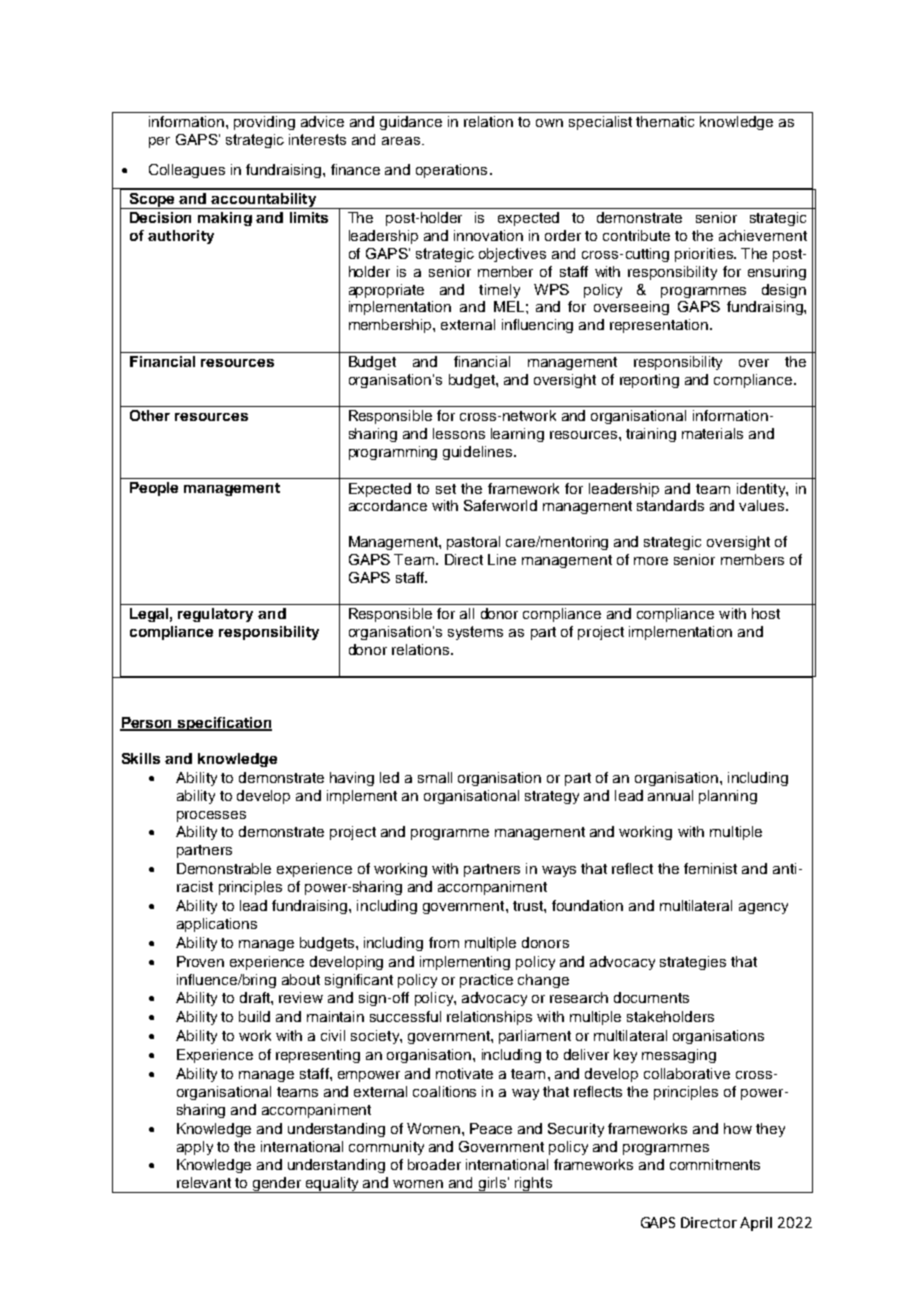  Describe the element at coordinates (187, 171) in the screenshot. I see `Colleagues` at that location.
